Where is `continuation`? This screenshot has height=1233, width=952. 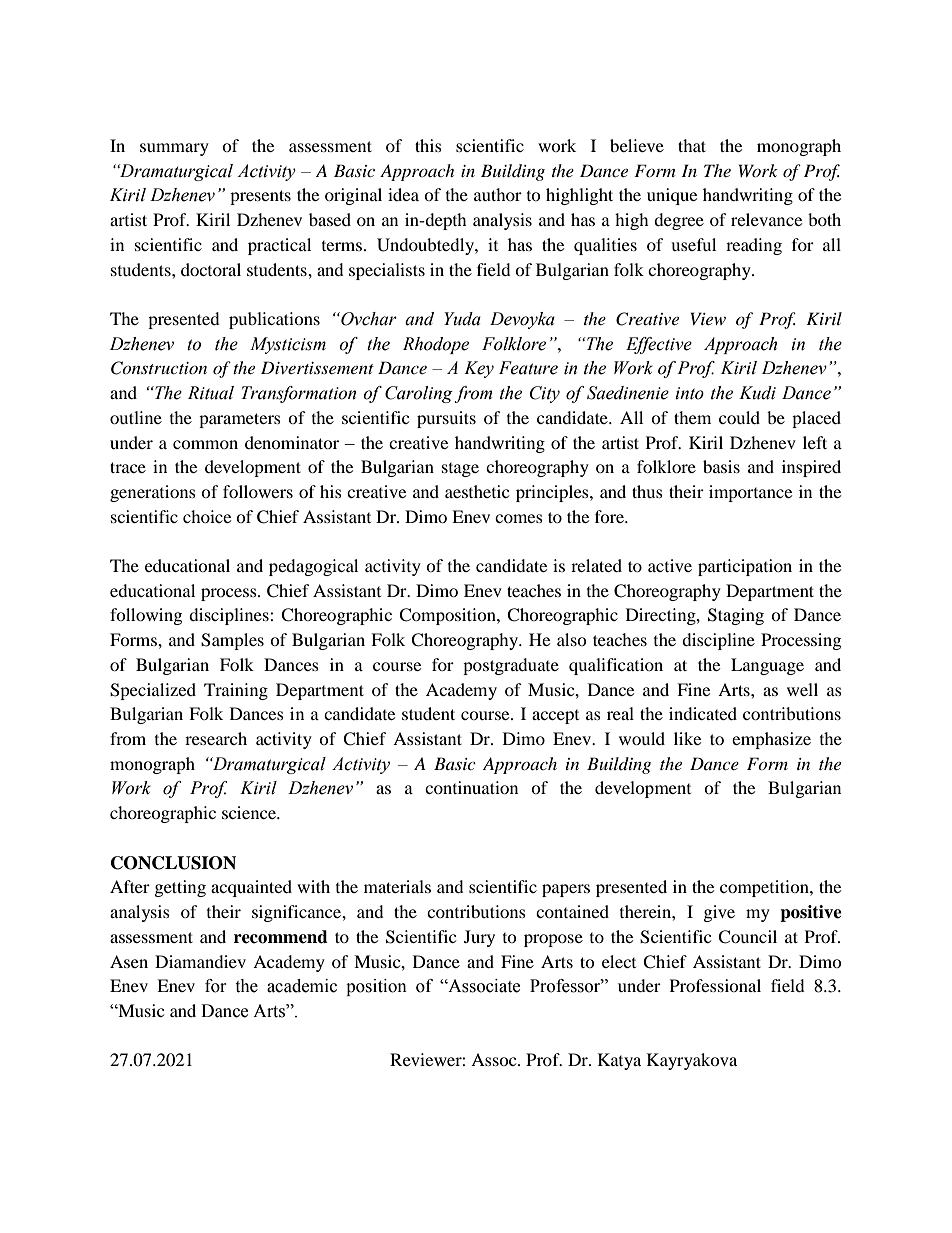
continuation is located at coordinates (471, 787).
